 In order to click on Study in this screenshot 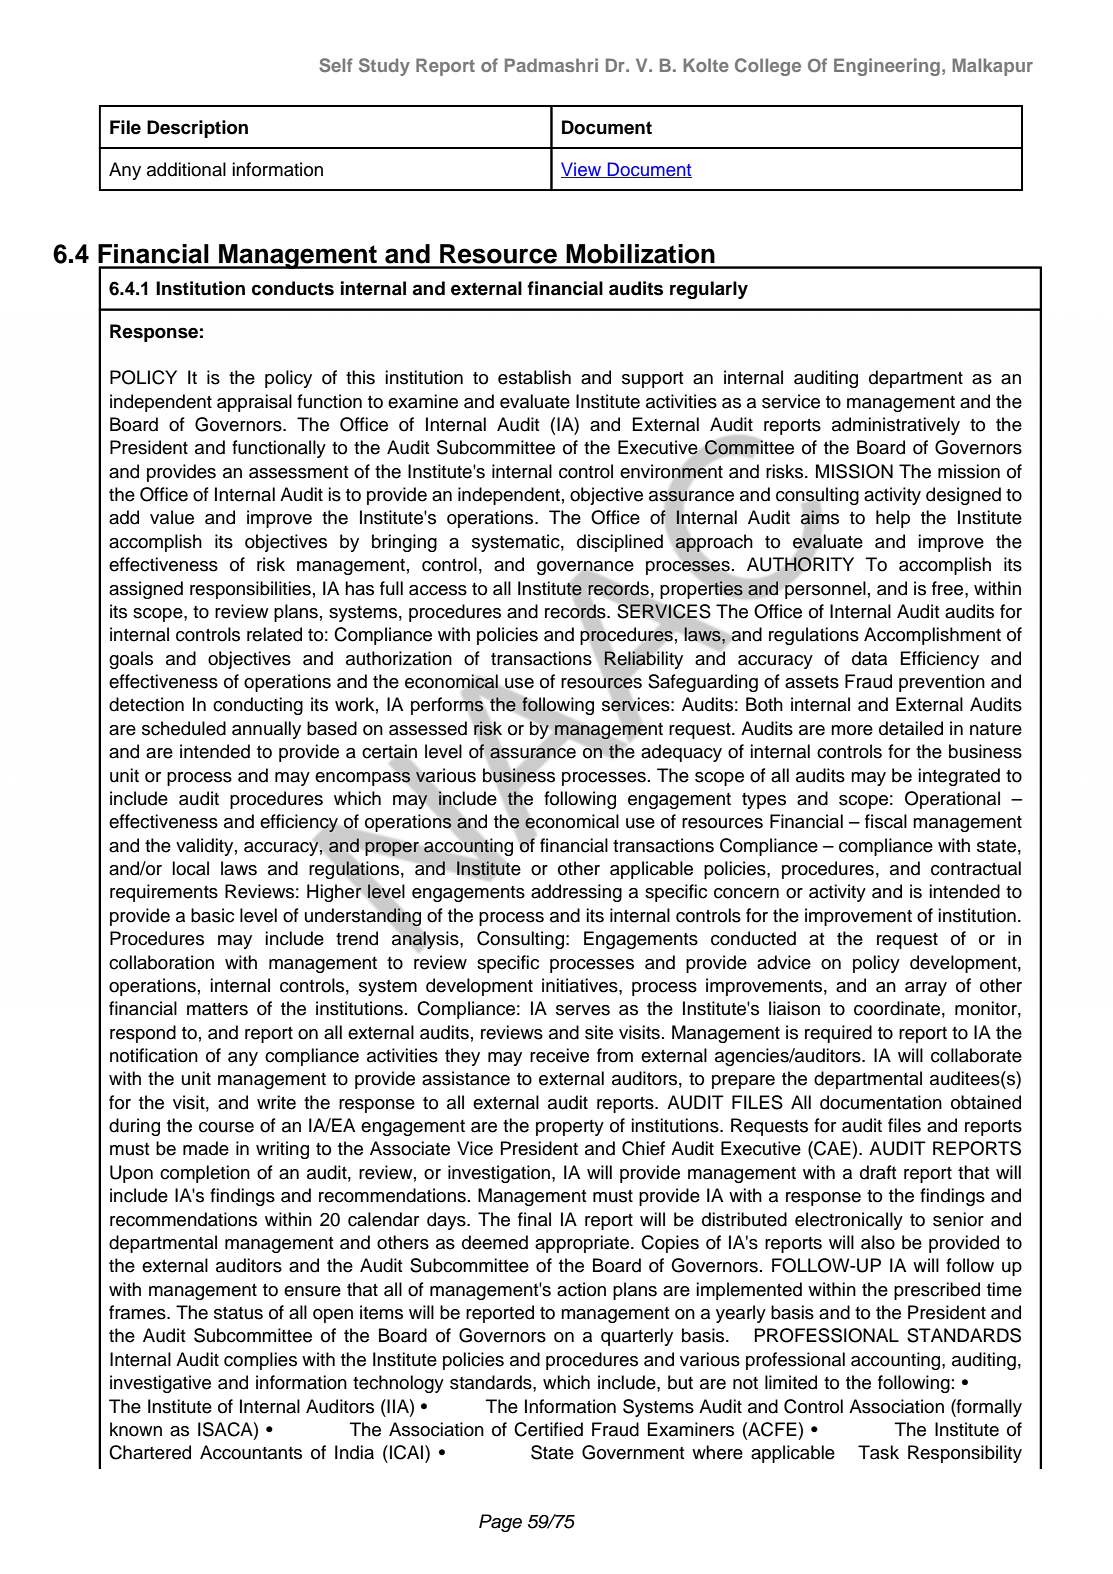, I will do `click(384, 67)`.
